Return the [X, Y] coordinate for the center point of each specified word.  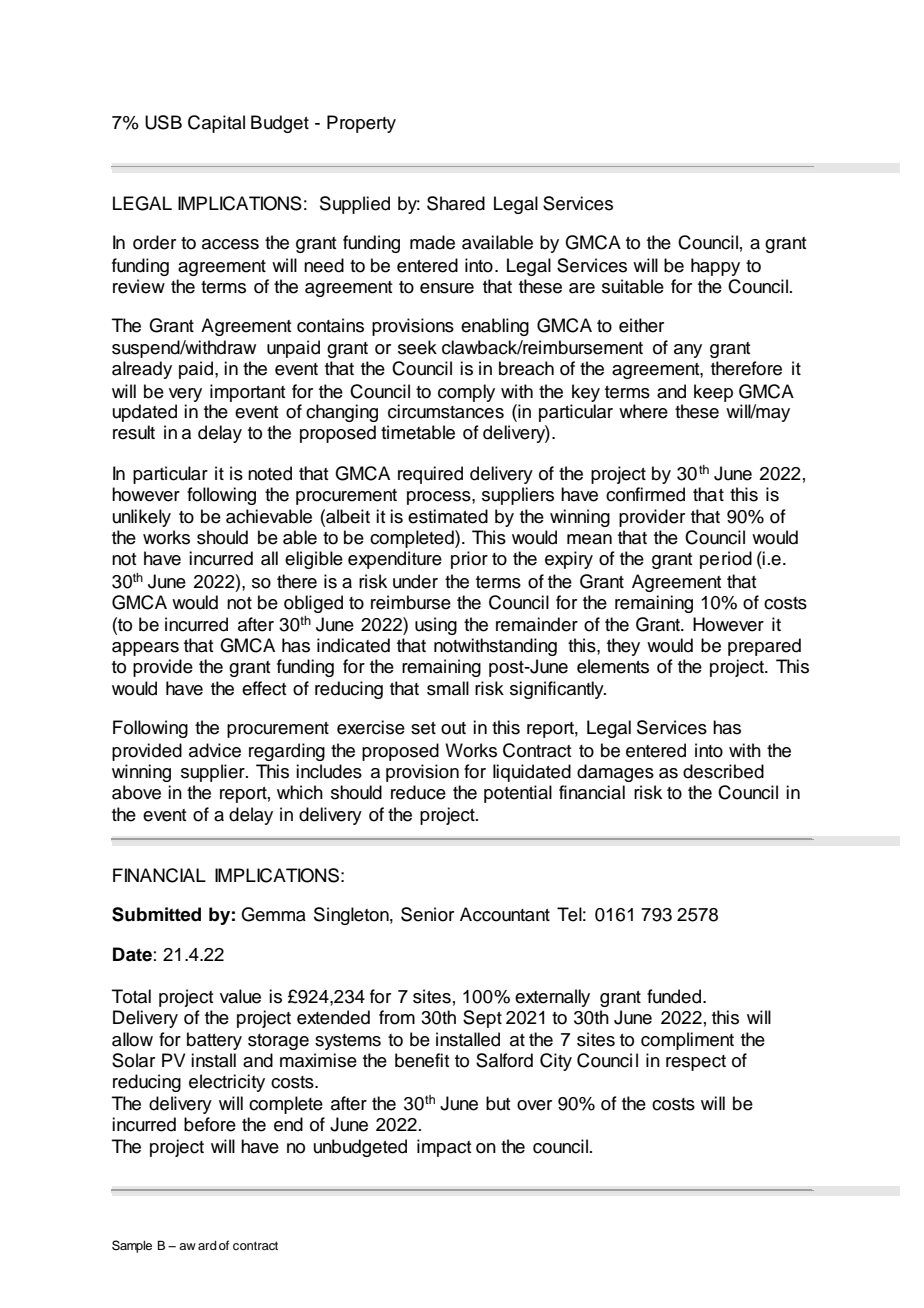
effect [264, 688]
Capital [216, 124]
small [448, 688]
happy [715, 267]
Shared [456, 203]
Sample [132, 1246]
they [623, 647]
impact [444, 1148]
